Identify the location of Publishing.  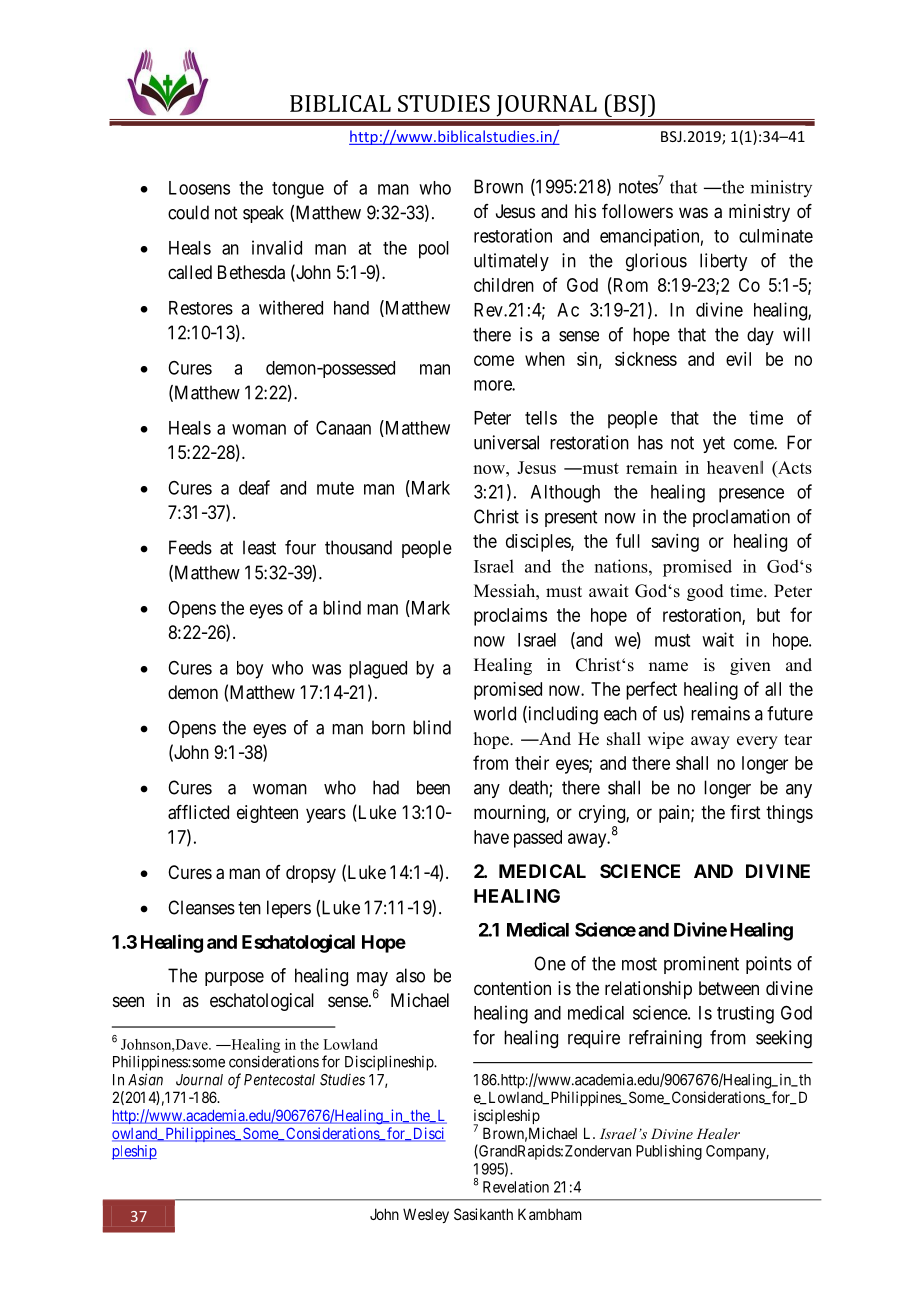
(669, 1152).
